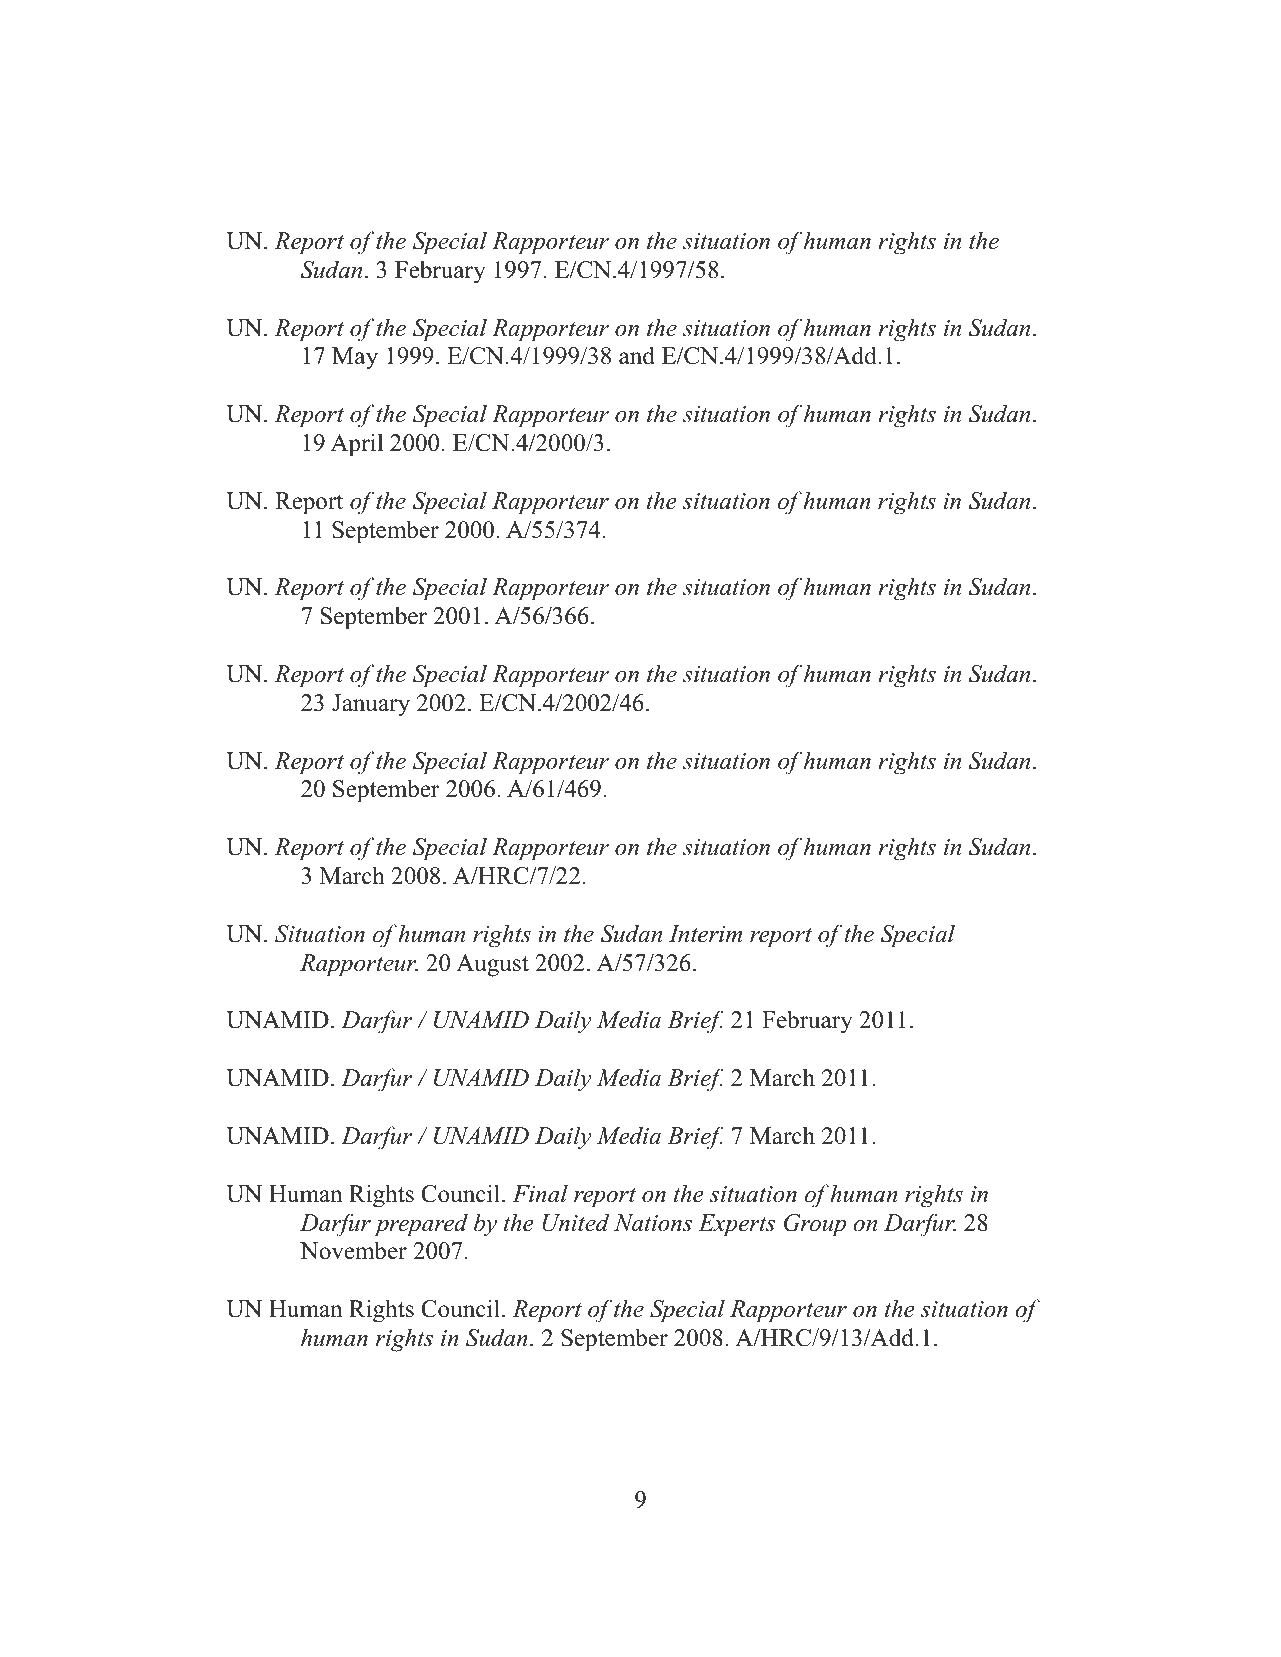 This document has height=1657, width=1281. I want to click on May, so click(355, 358).
